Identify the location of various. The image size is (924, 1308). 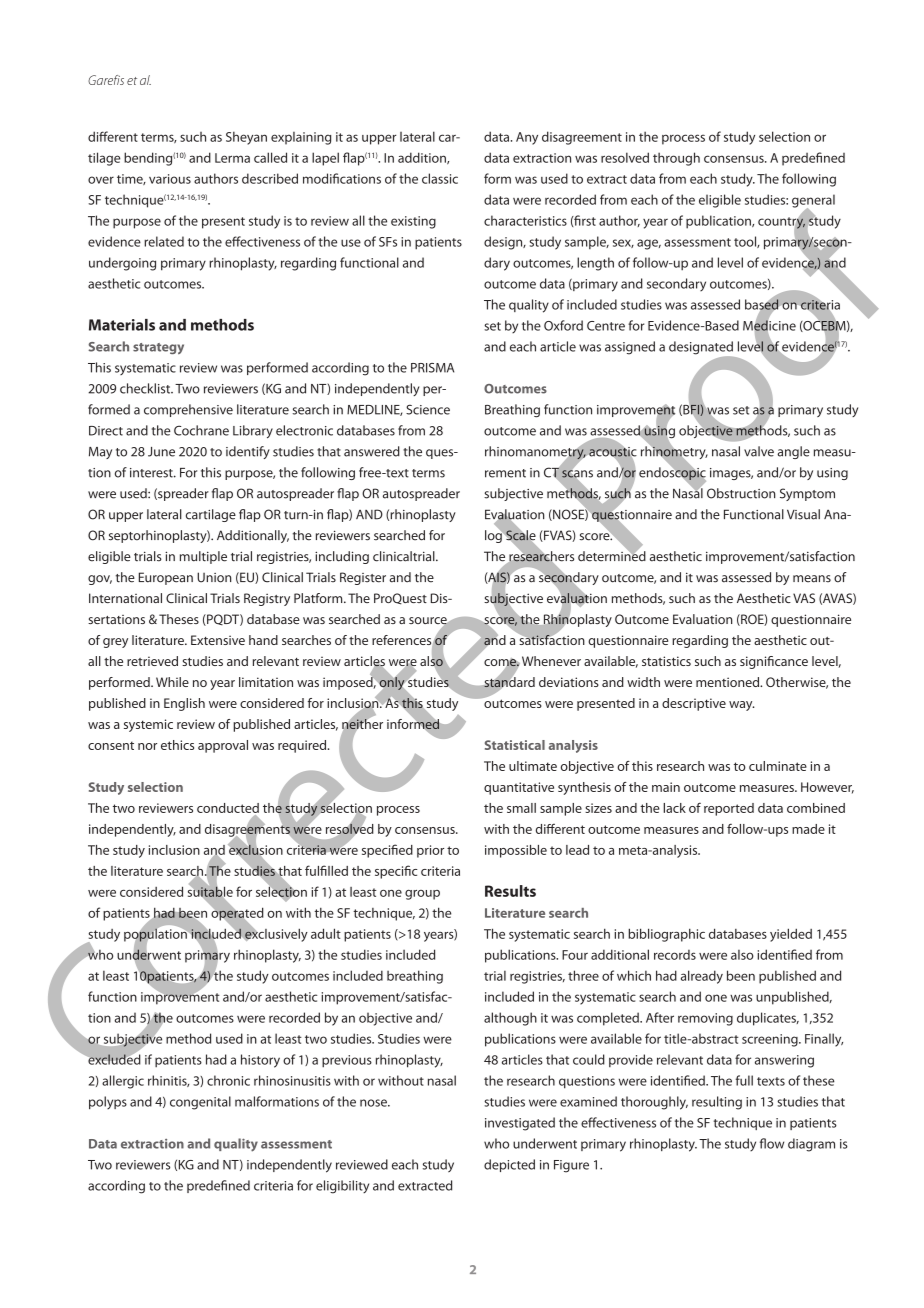
(170, 179).
